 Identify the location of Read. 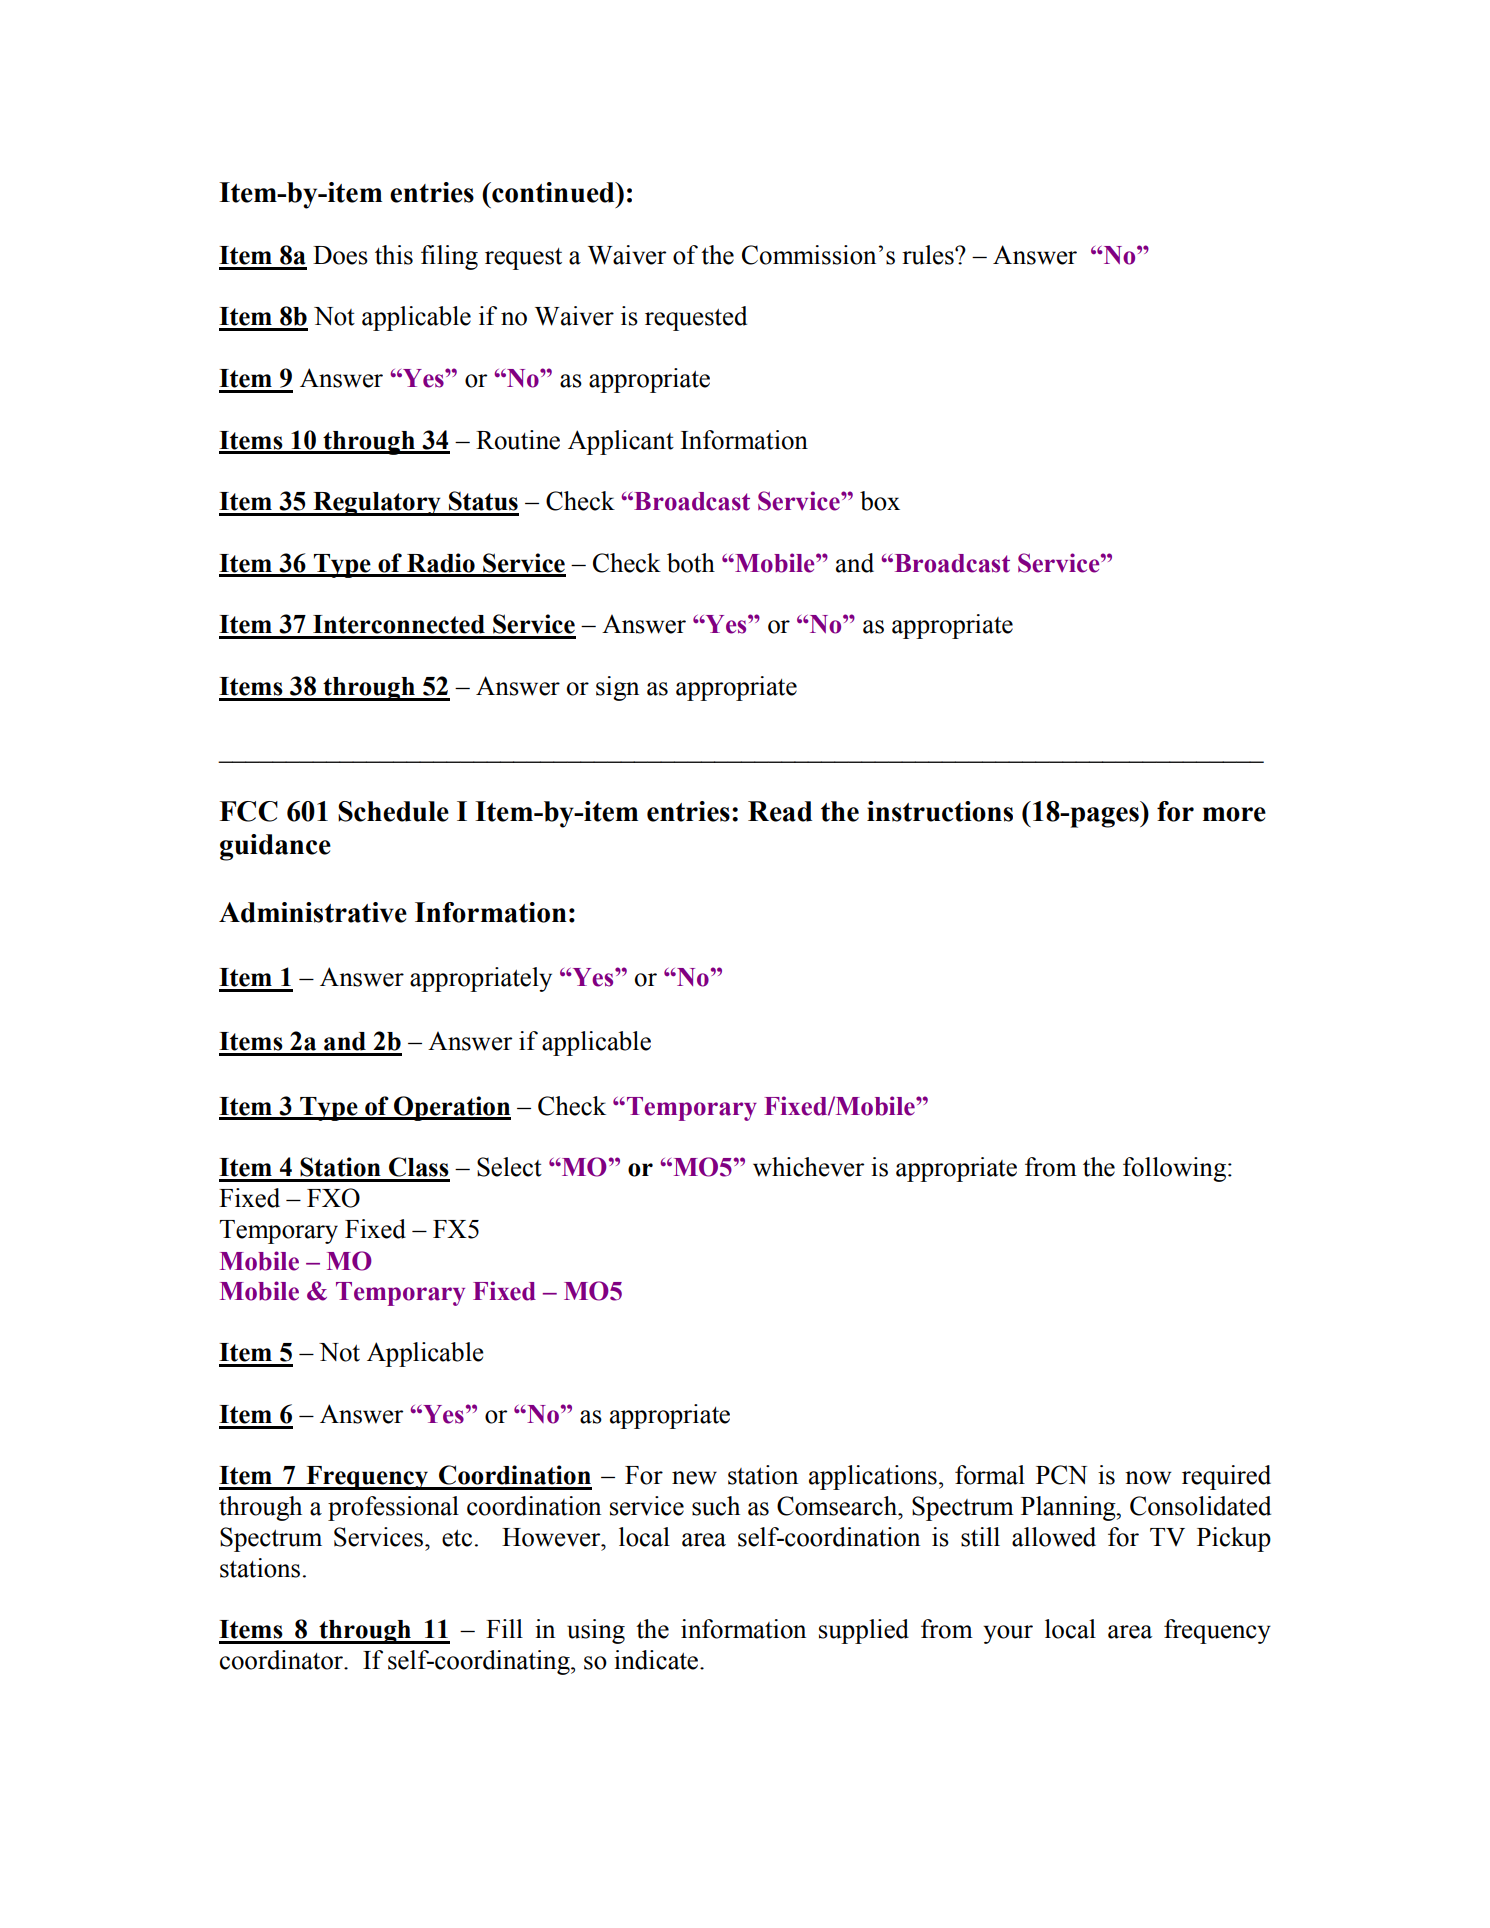
(780, 811).
